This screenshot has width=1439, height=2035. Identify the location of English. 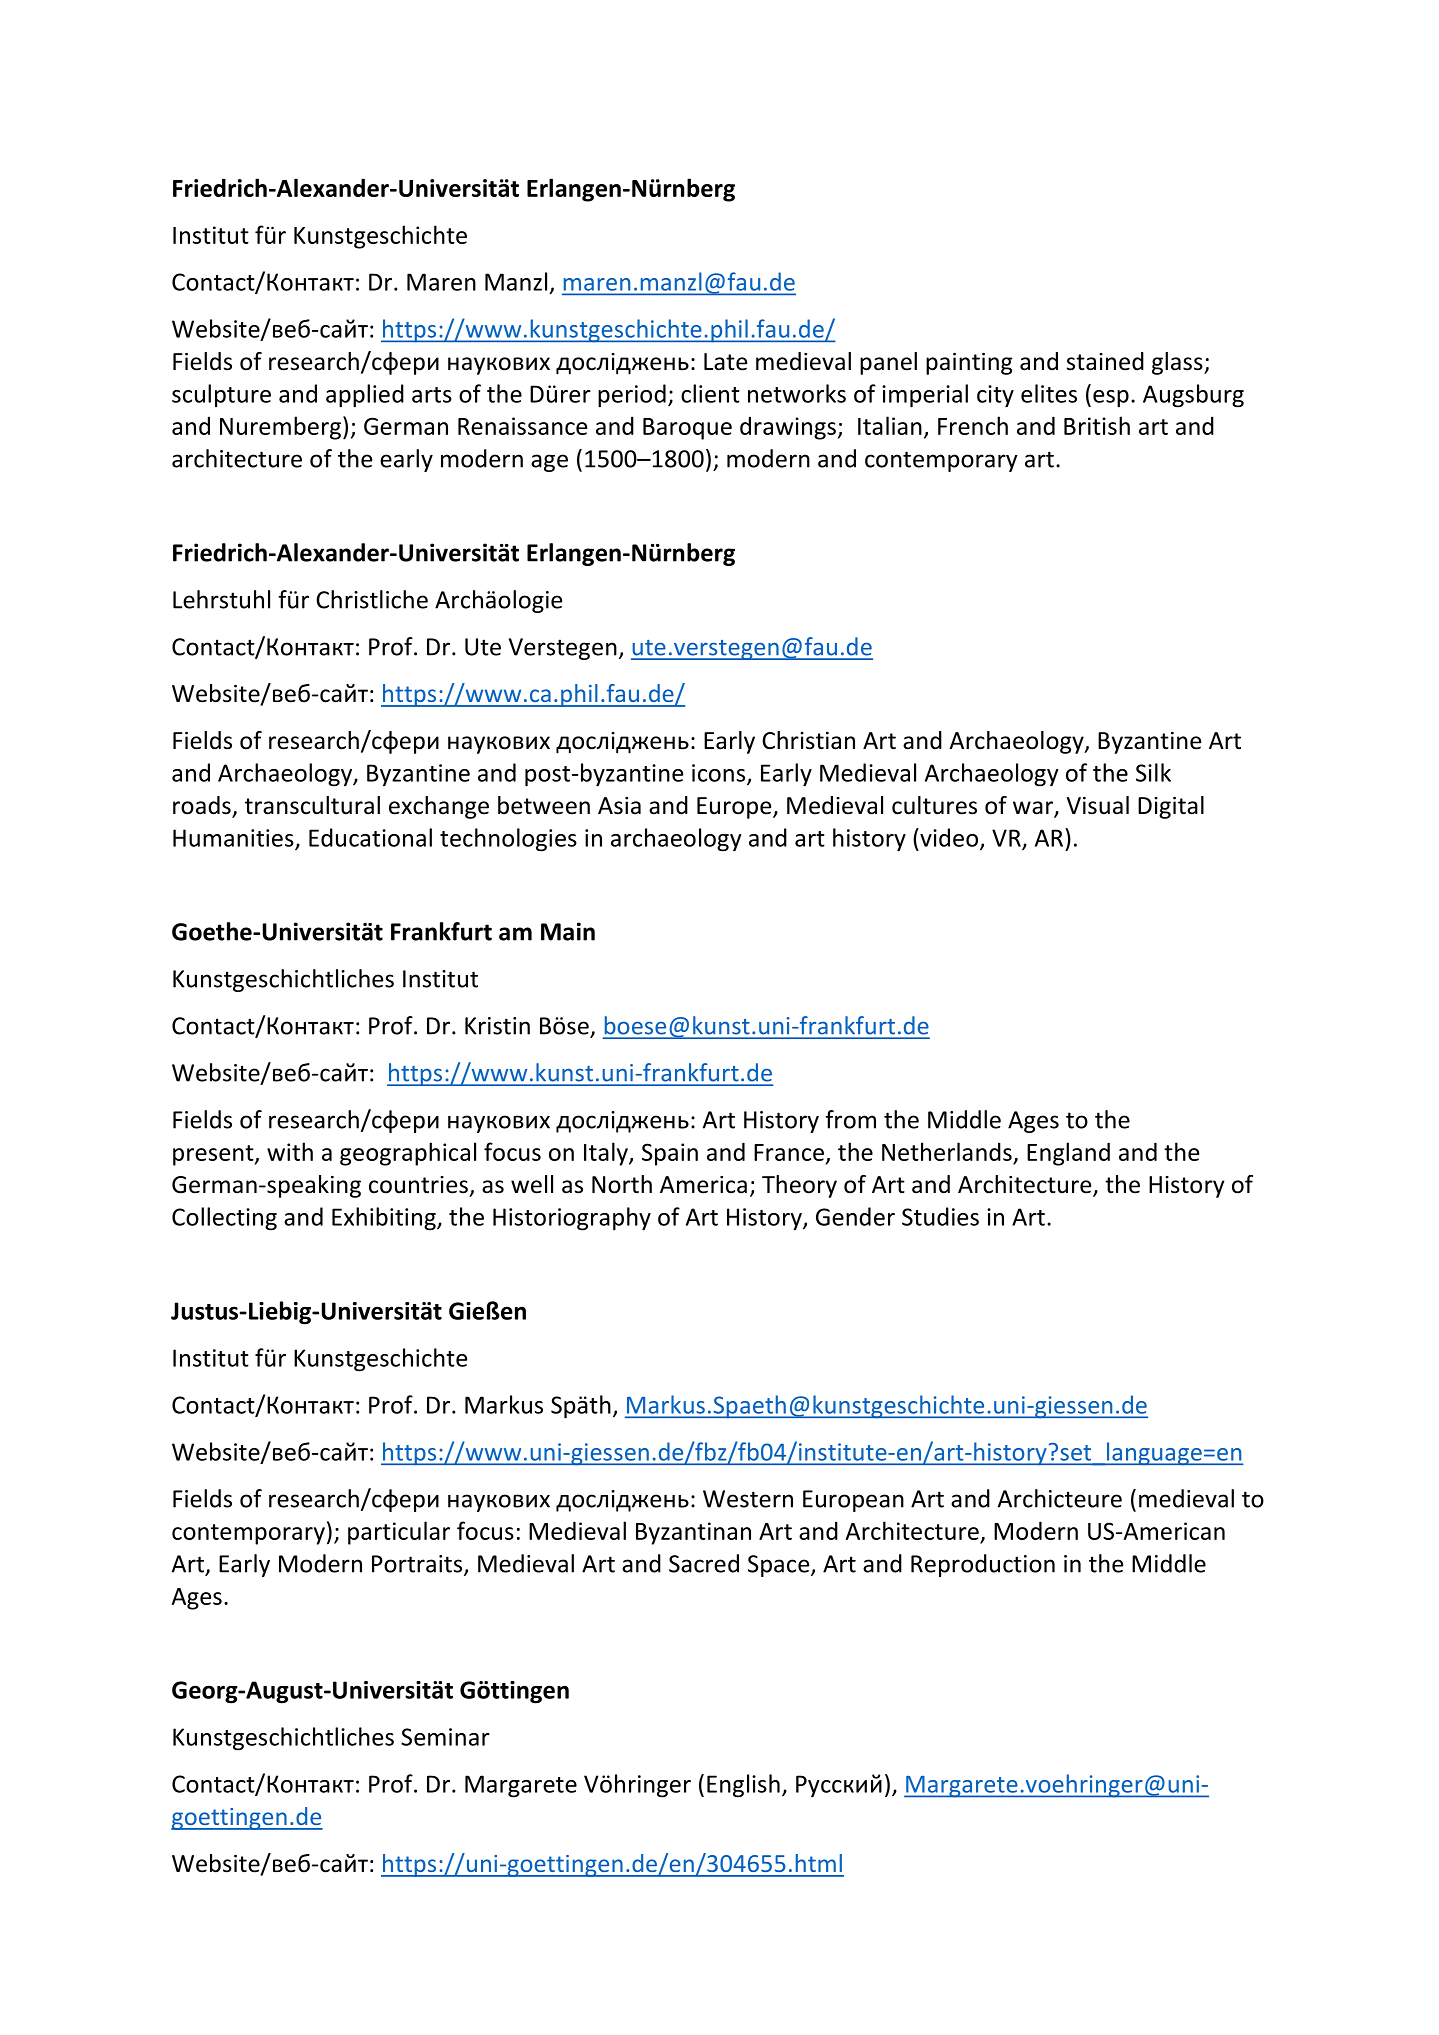
(743, 1786).
